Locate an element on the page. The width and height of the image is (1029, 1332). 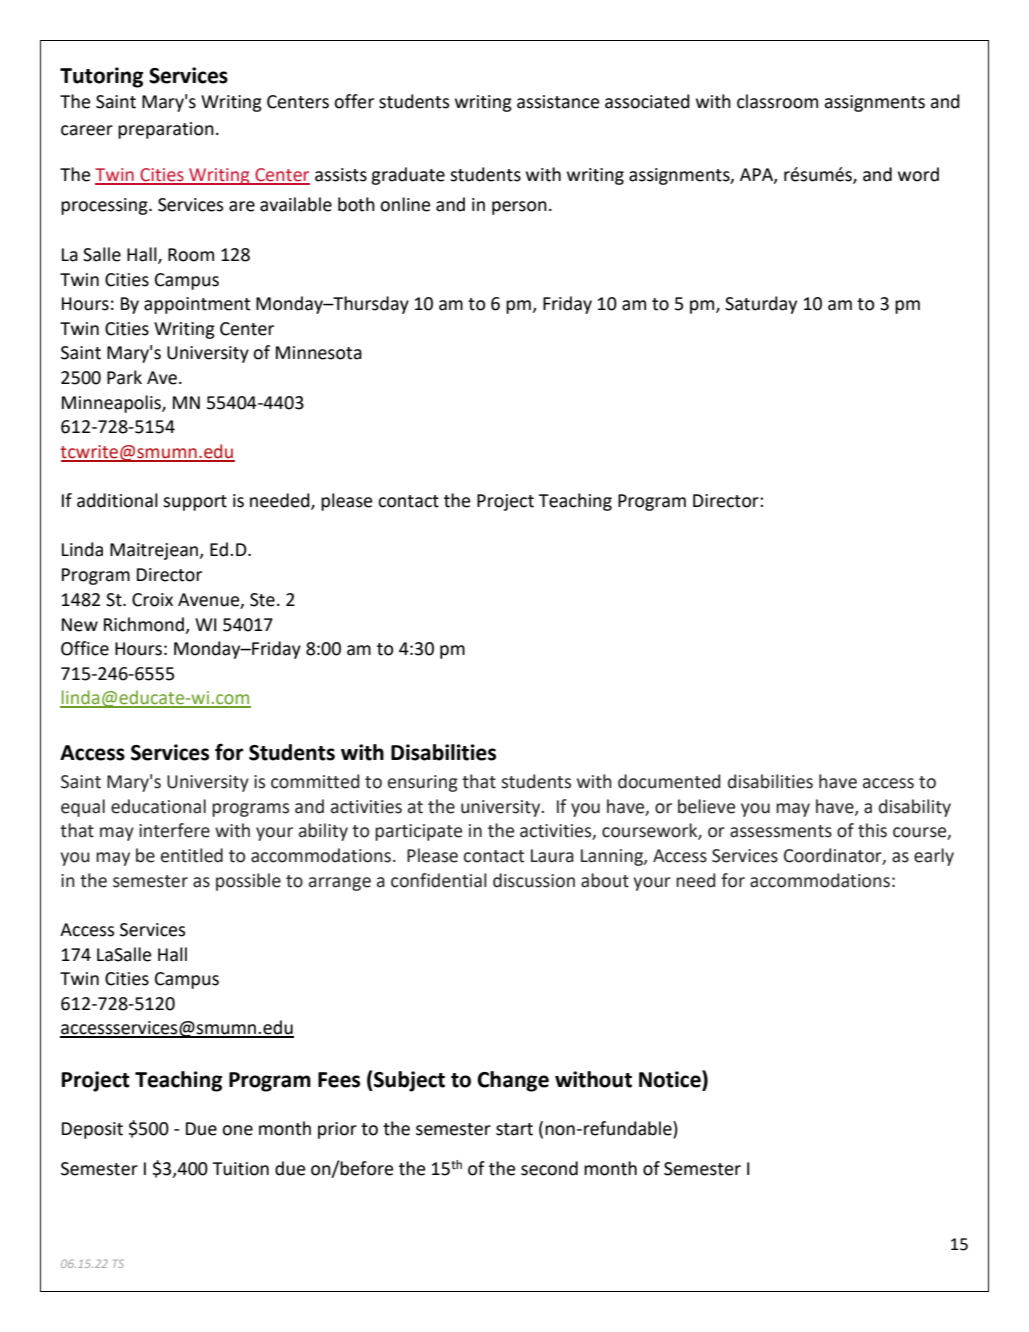
this is located at coordinates (872, 830).
